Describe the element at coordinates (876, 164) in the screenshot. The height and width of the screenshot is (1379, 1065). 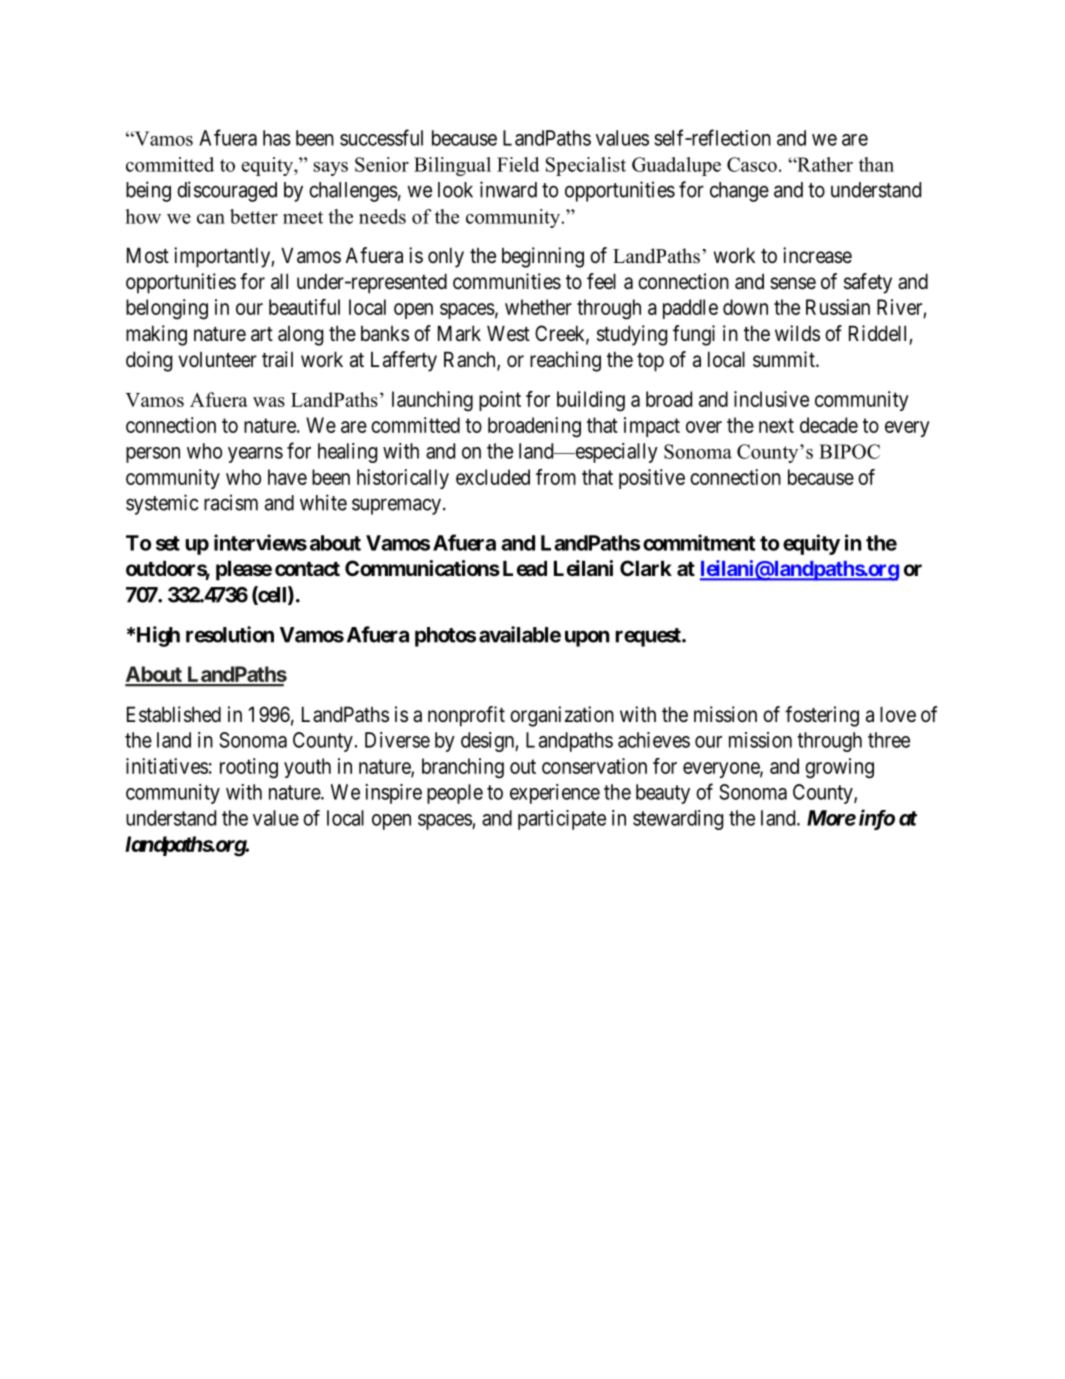
I see `than` at that location.
